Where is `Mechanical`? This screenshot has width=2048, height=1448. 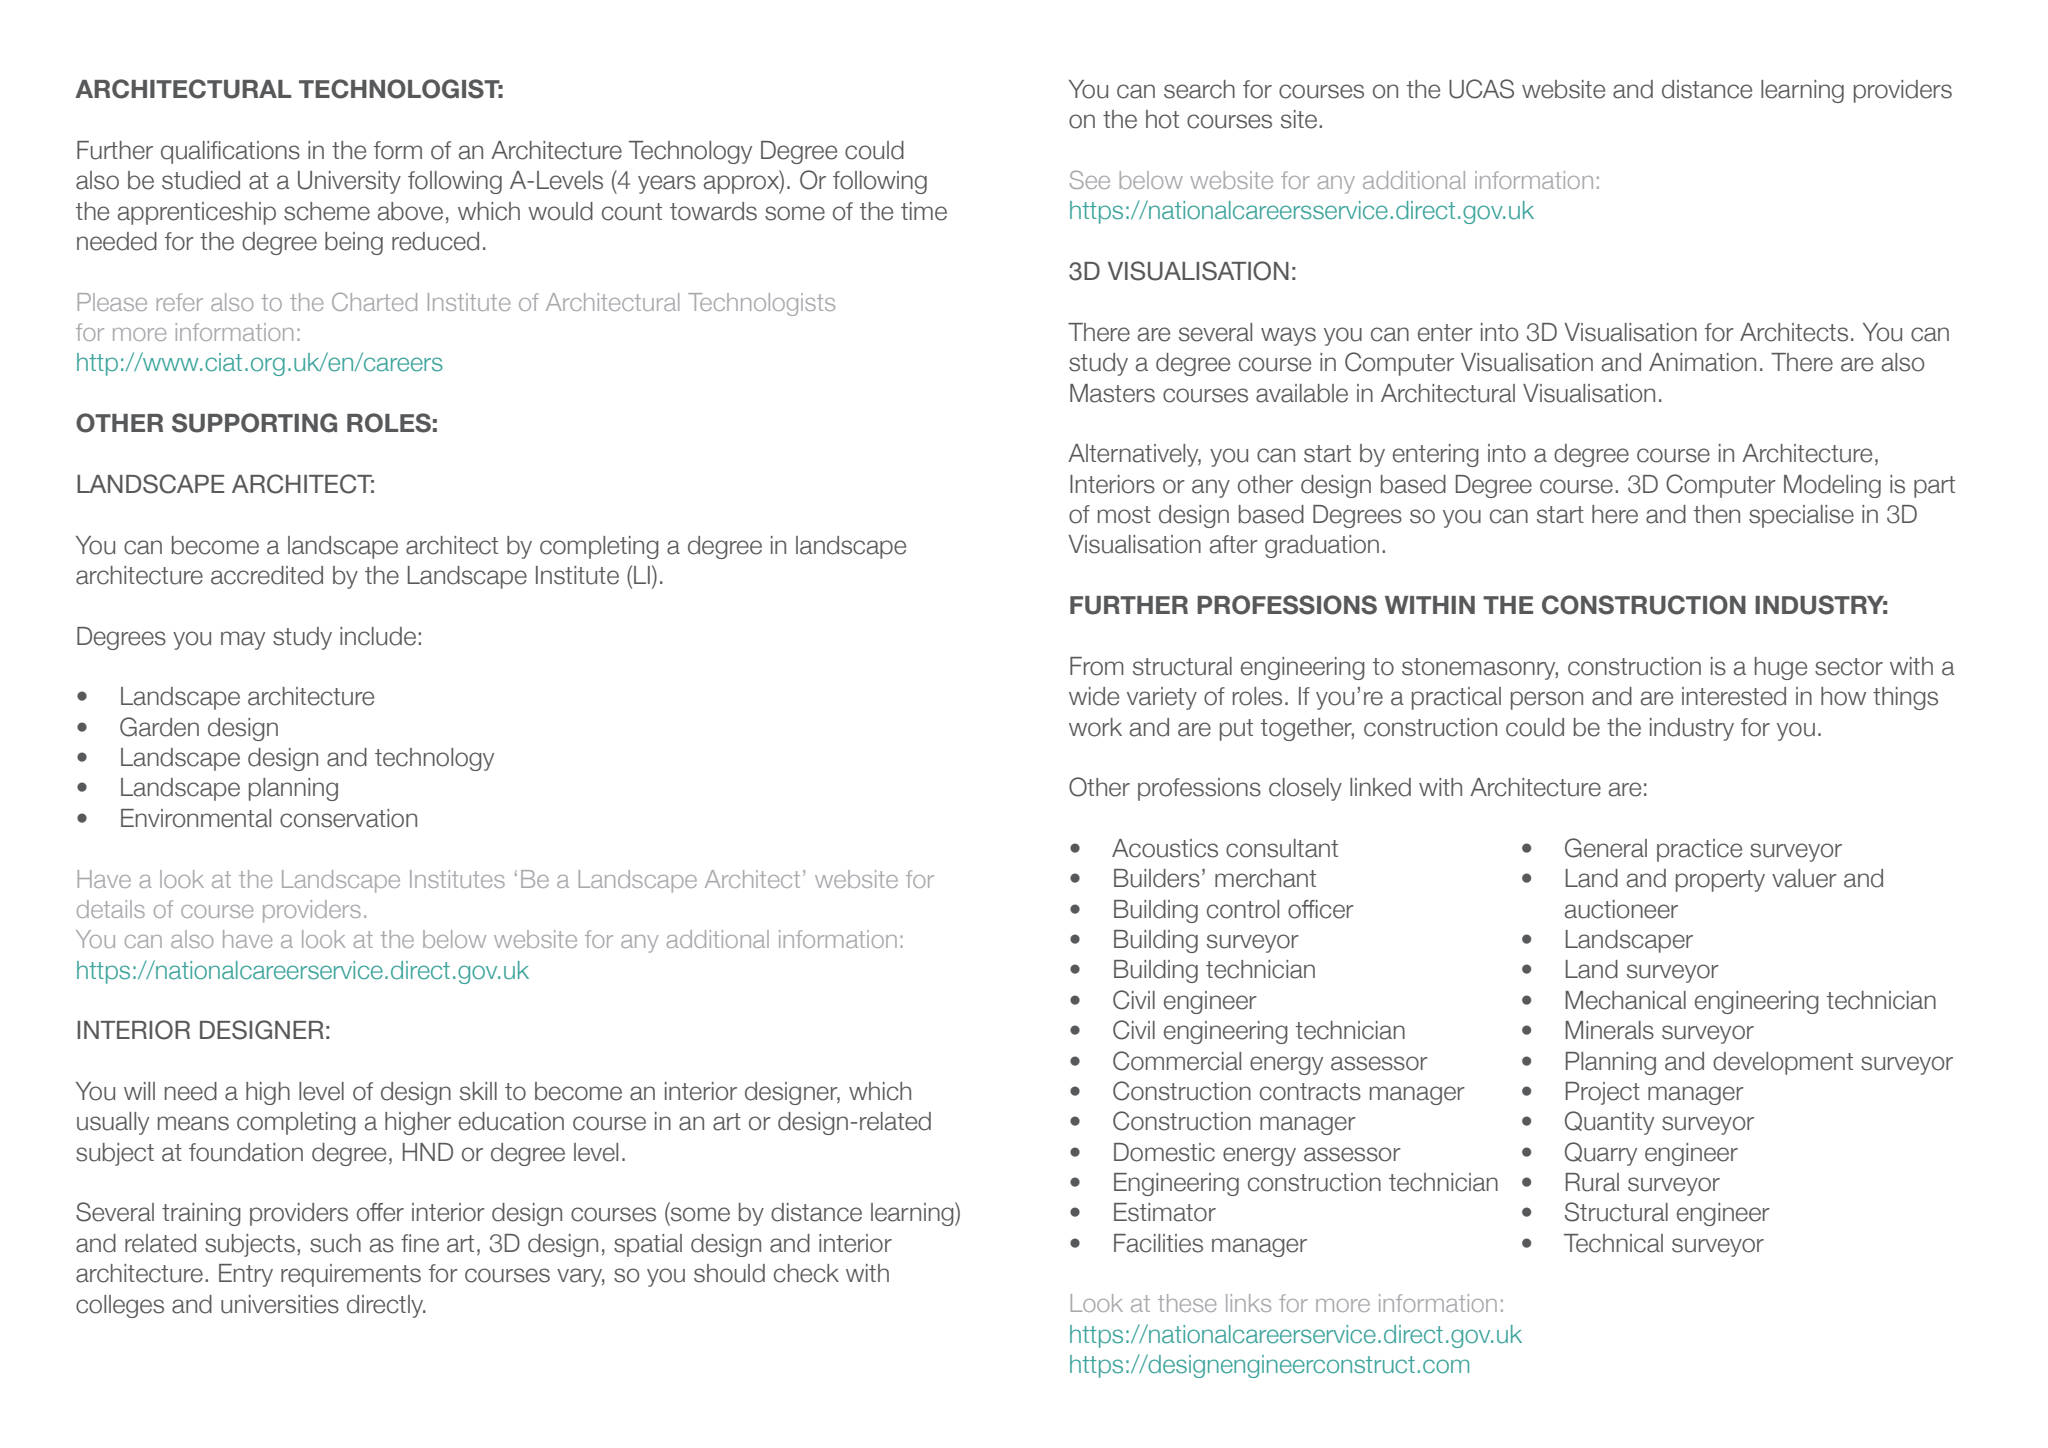
Mechanical is located at coordinates (1625, 1000).
